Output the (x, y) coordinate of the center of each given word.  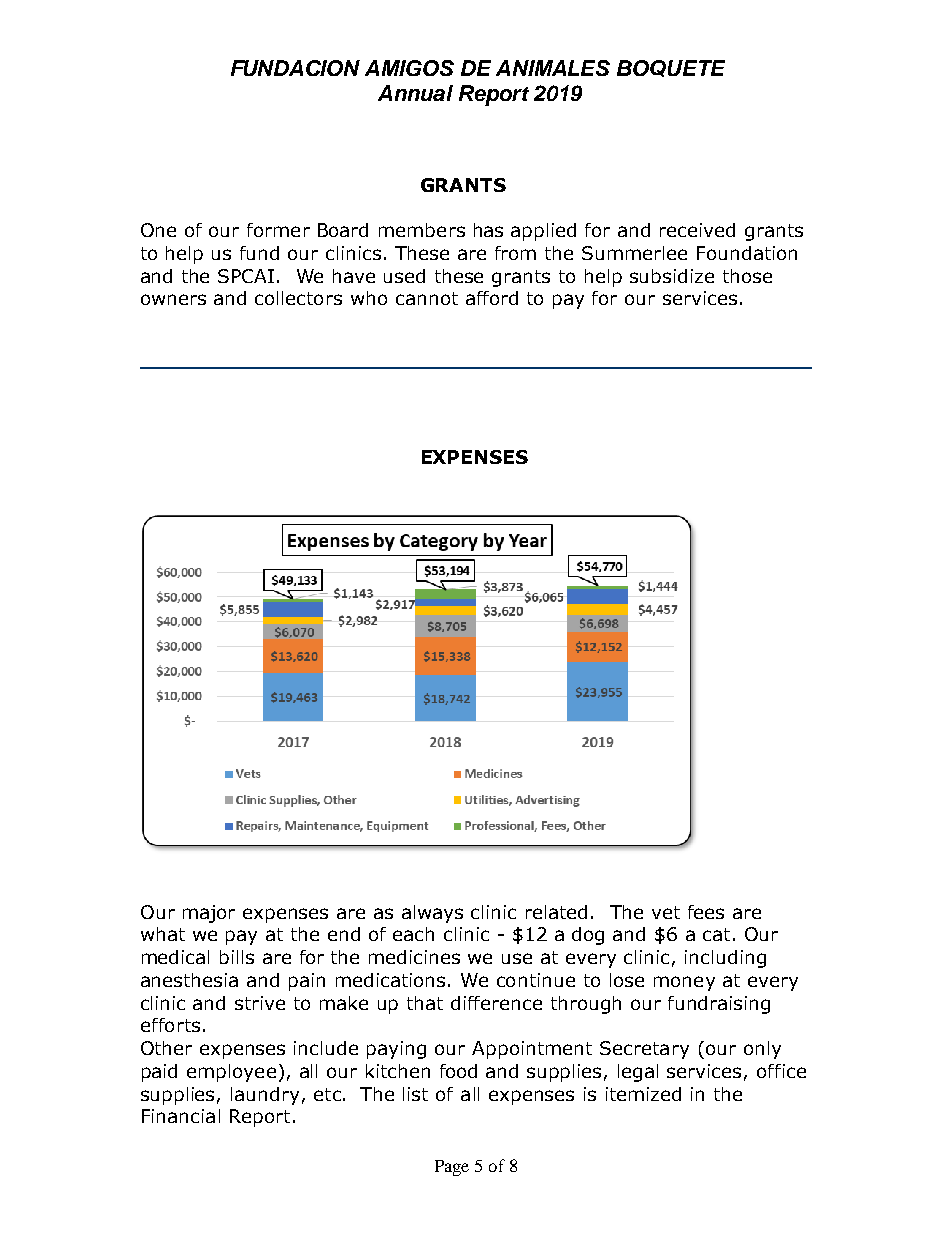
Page (452, 1168)
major (209, 914)
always (432, 914)
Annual (415, 93)
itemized (643, 1094)
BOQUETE (671, 68)
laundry (265, 1096)
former (278, 230)
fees (706, 912)
